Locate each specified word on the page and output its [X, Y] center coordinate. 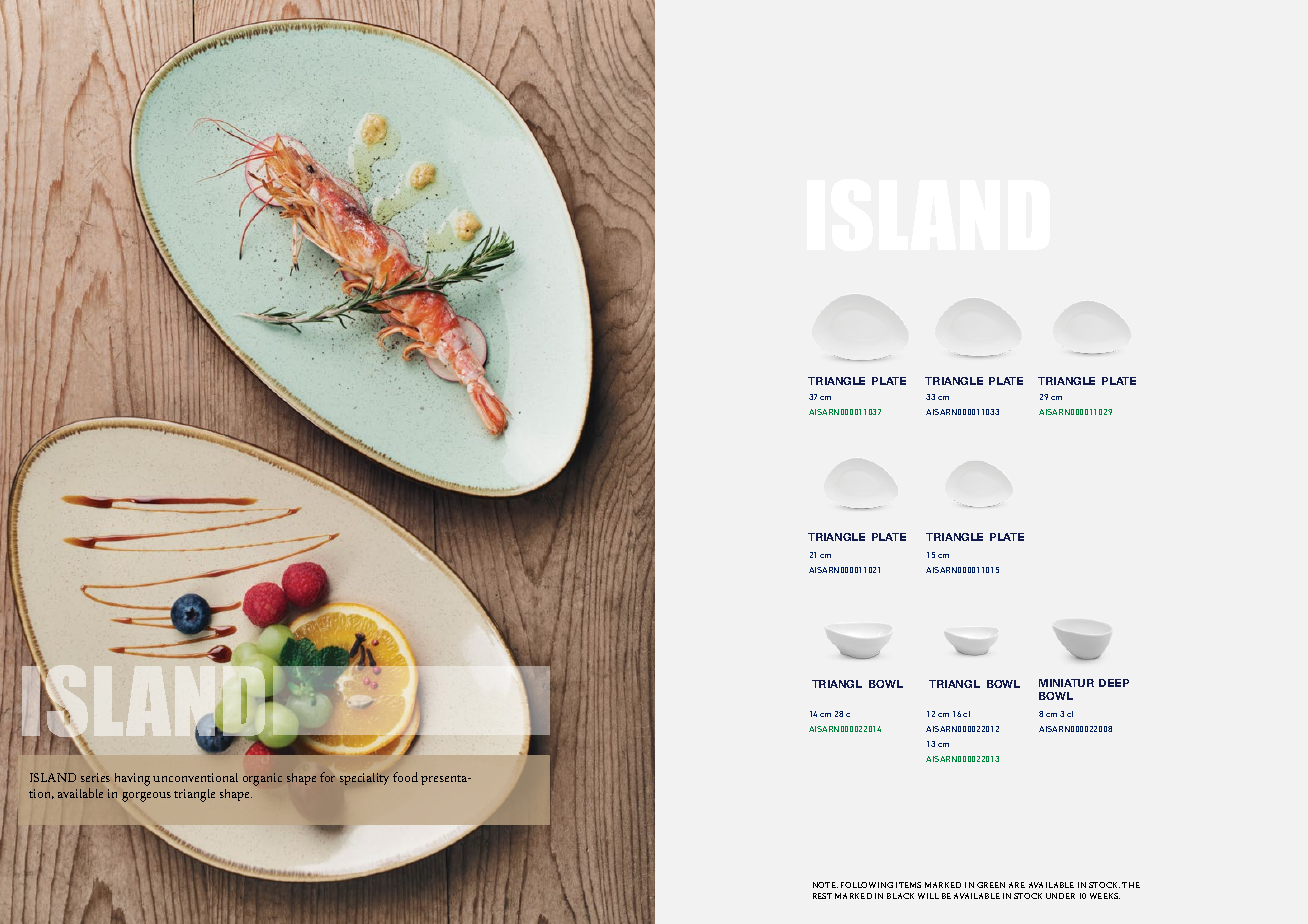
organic [262, 779]
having [132, 779]
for [327, 777]
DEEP [1114, 683]
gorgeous [146, 797]
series [95, 777]
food [405, 777]
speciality [364, 779]
